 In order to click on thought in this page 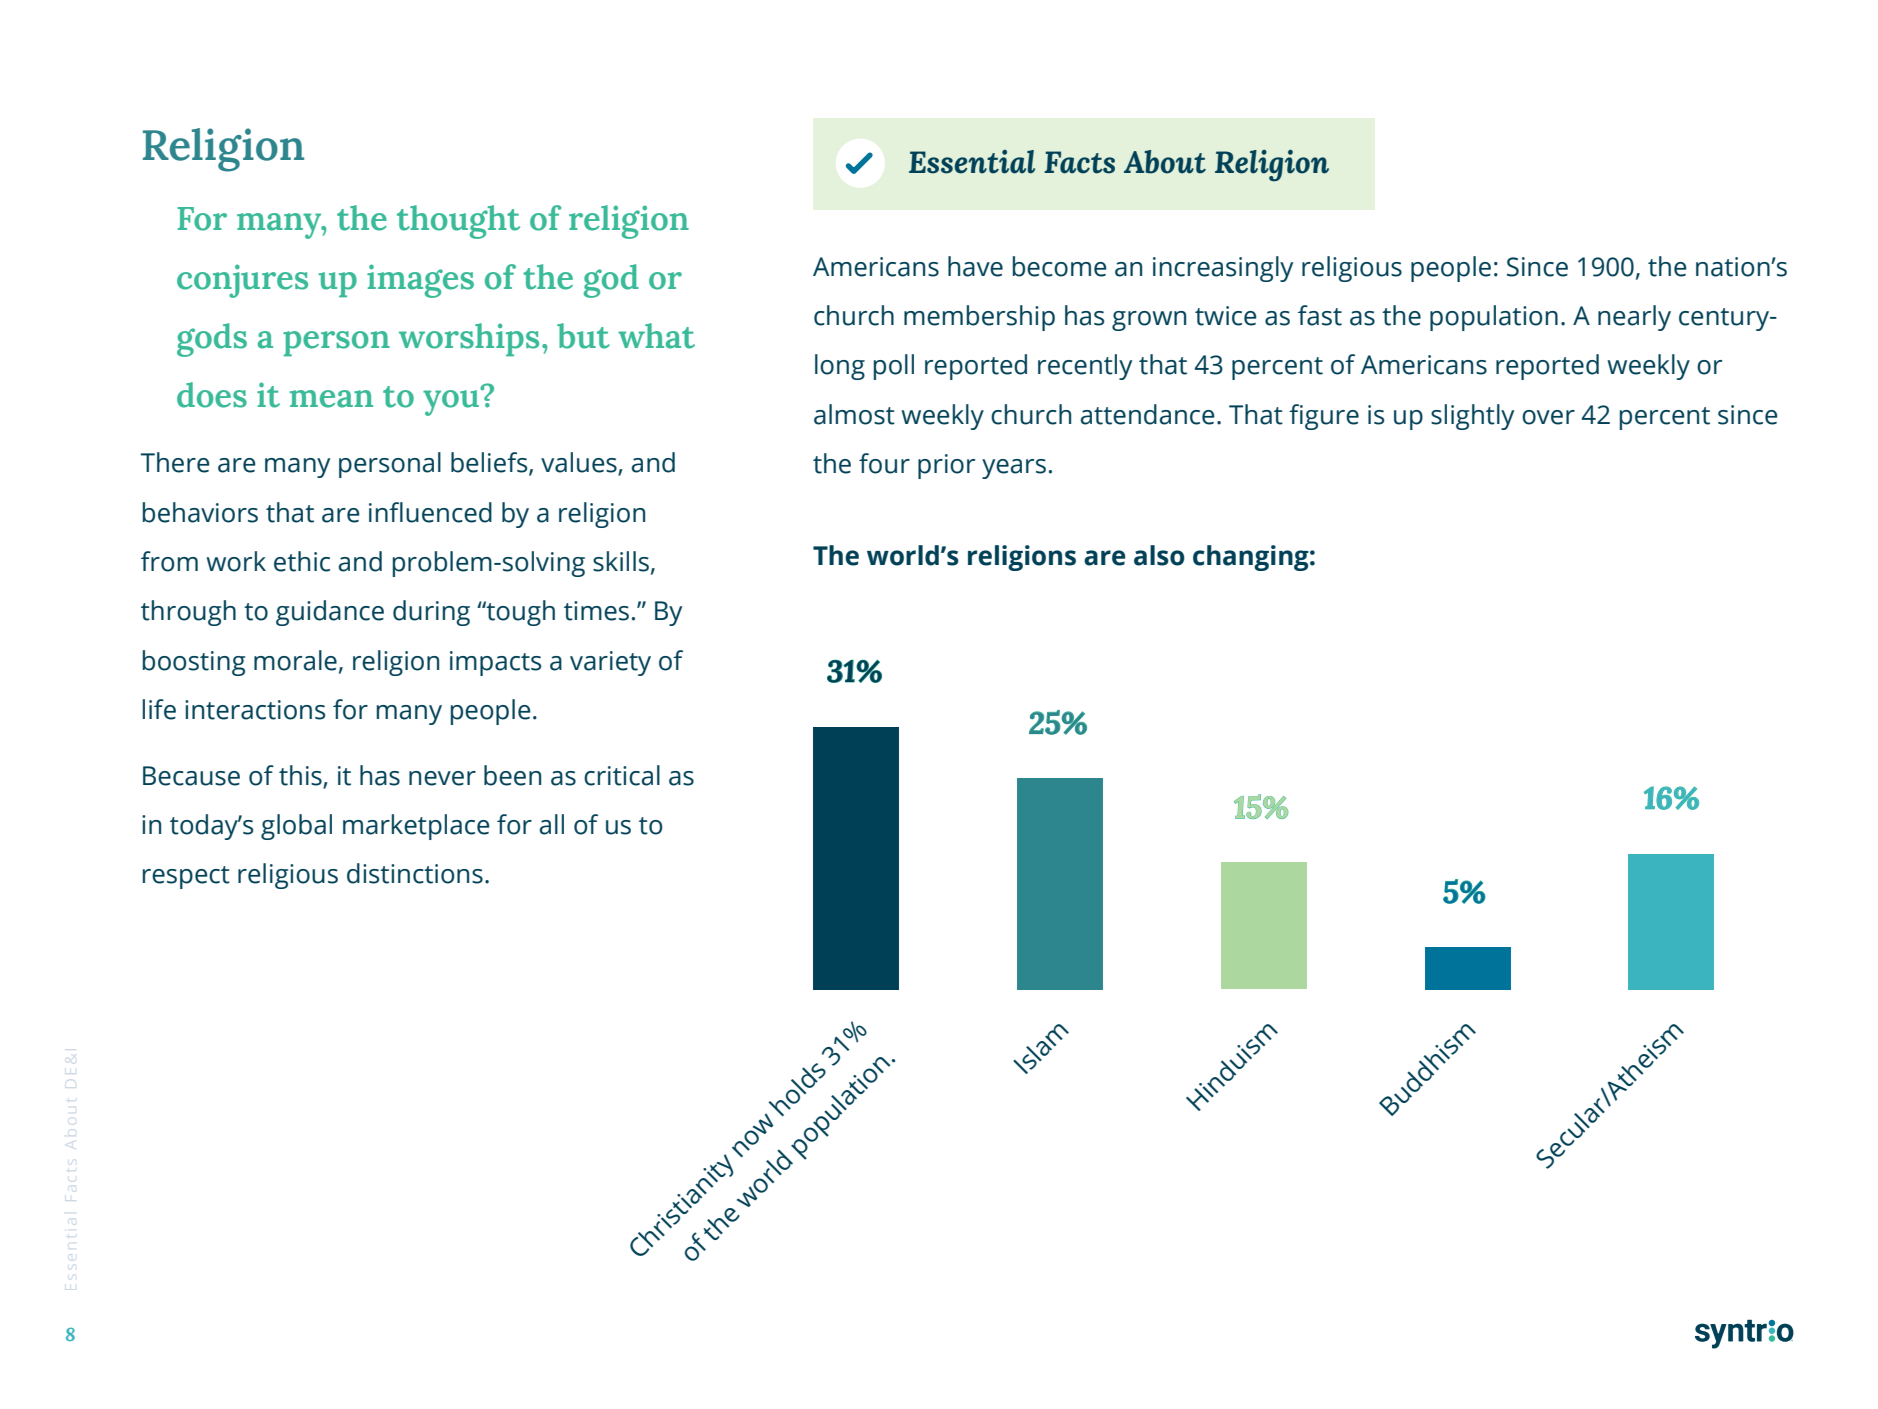, I will do `click(458, 222)`.
